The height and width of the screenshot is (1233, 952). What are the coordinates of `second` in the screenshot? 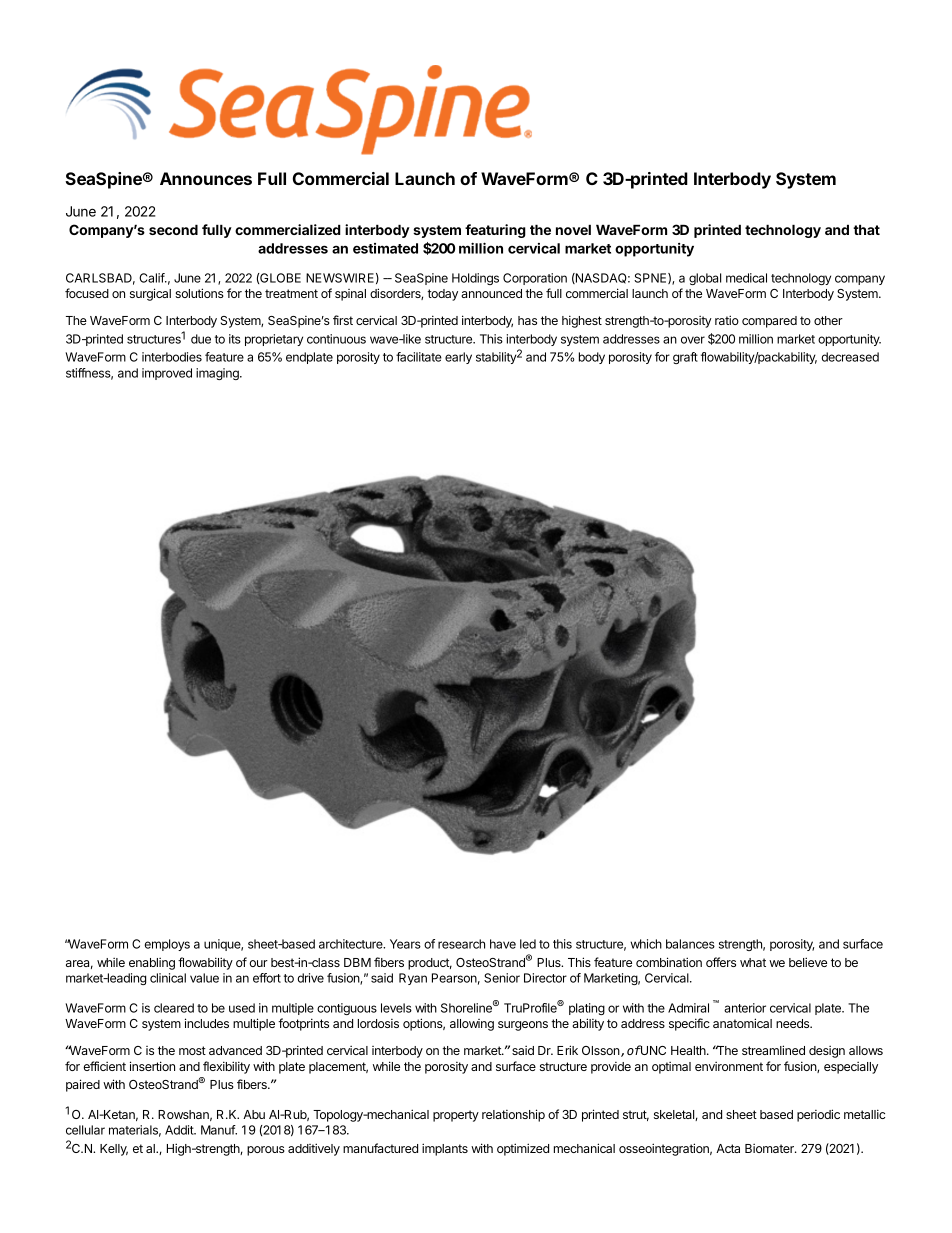 It's located at (173, 229).
